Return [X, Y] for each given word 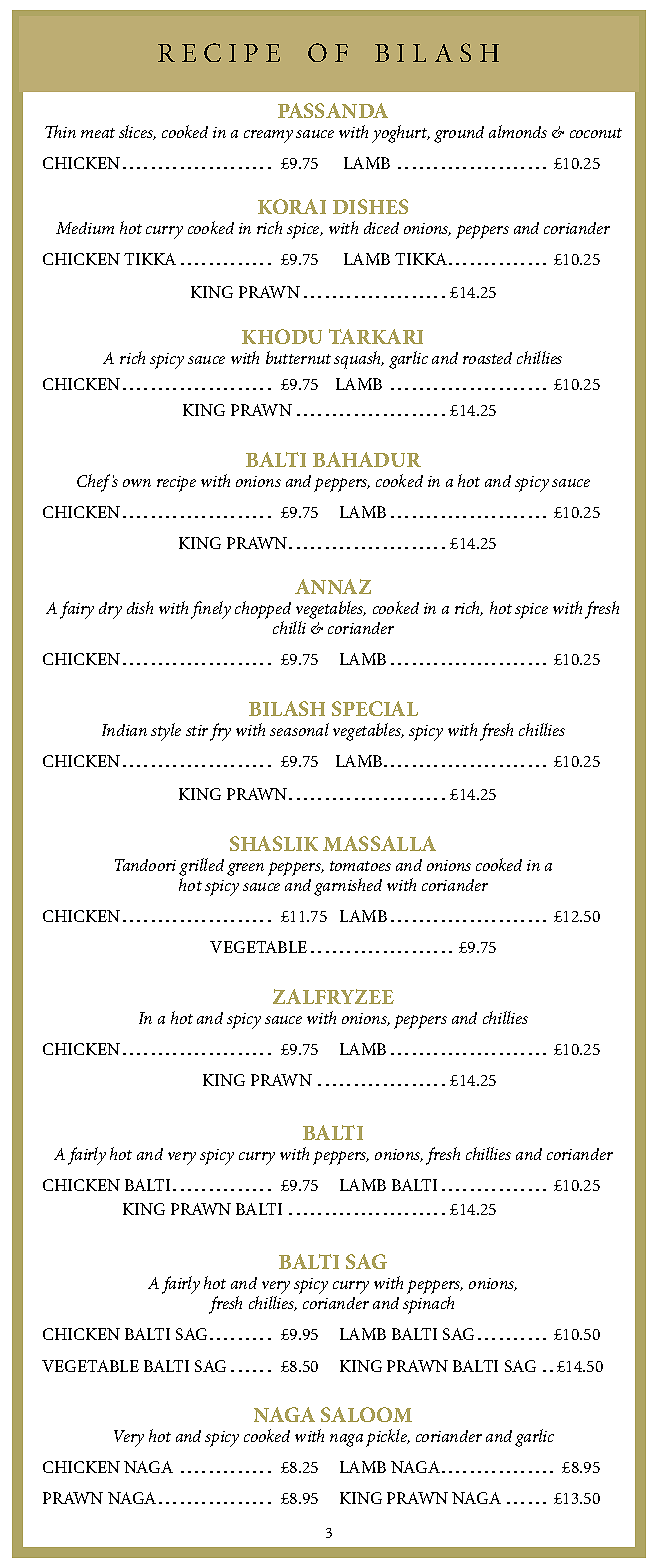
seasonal [299, 729]
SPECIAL [375, 708]
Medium [85, 228]
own [137, 483]
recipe [176, 484]
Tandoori [145, 865]
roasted [487, 358]
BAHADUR [367, 459]
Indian [124, 730]
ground [459, 134]
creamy [268, 136]
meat [98, 133]
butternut [298, 357]
